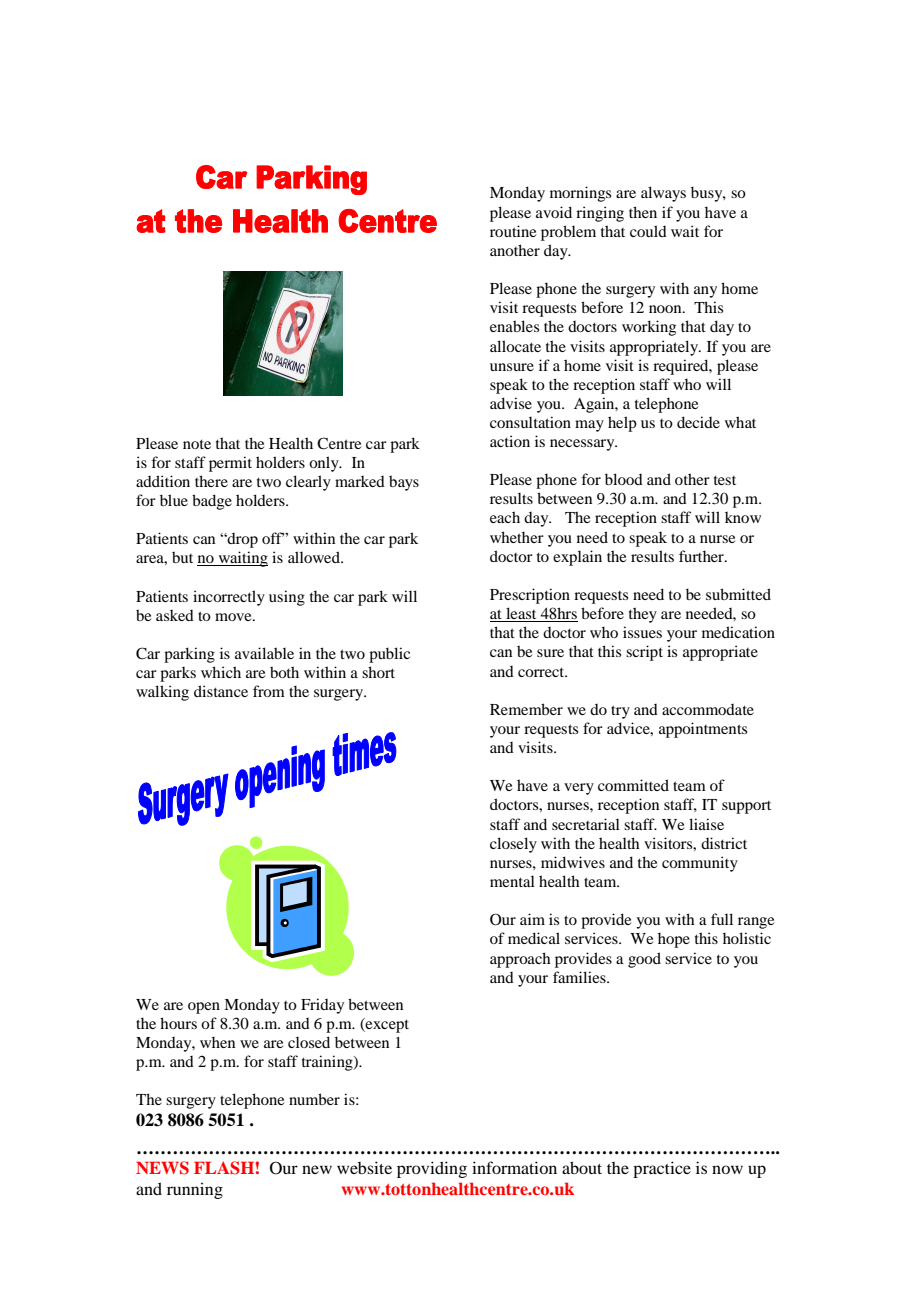 This image has width=924, height=1308. Describe the element at coordinates (197, 444) in the image. I see `note` at that location.
